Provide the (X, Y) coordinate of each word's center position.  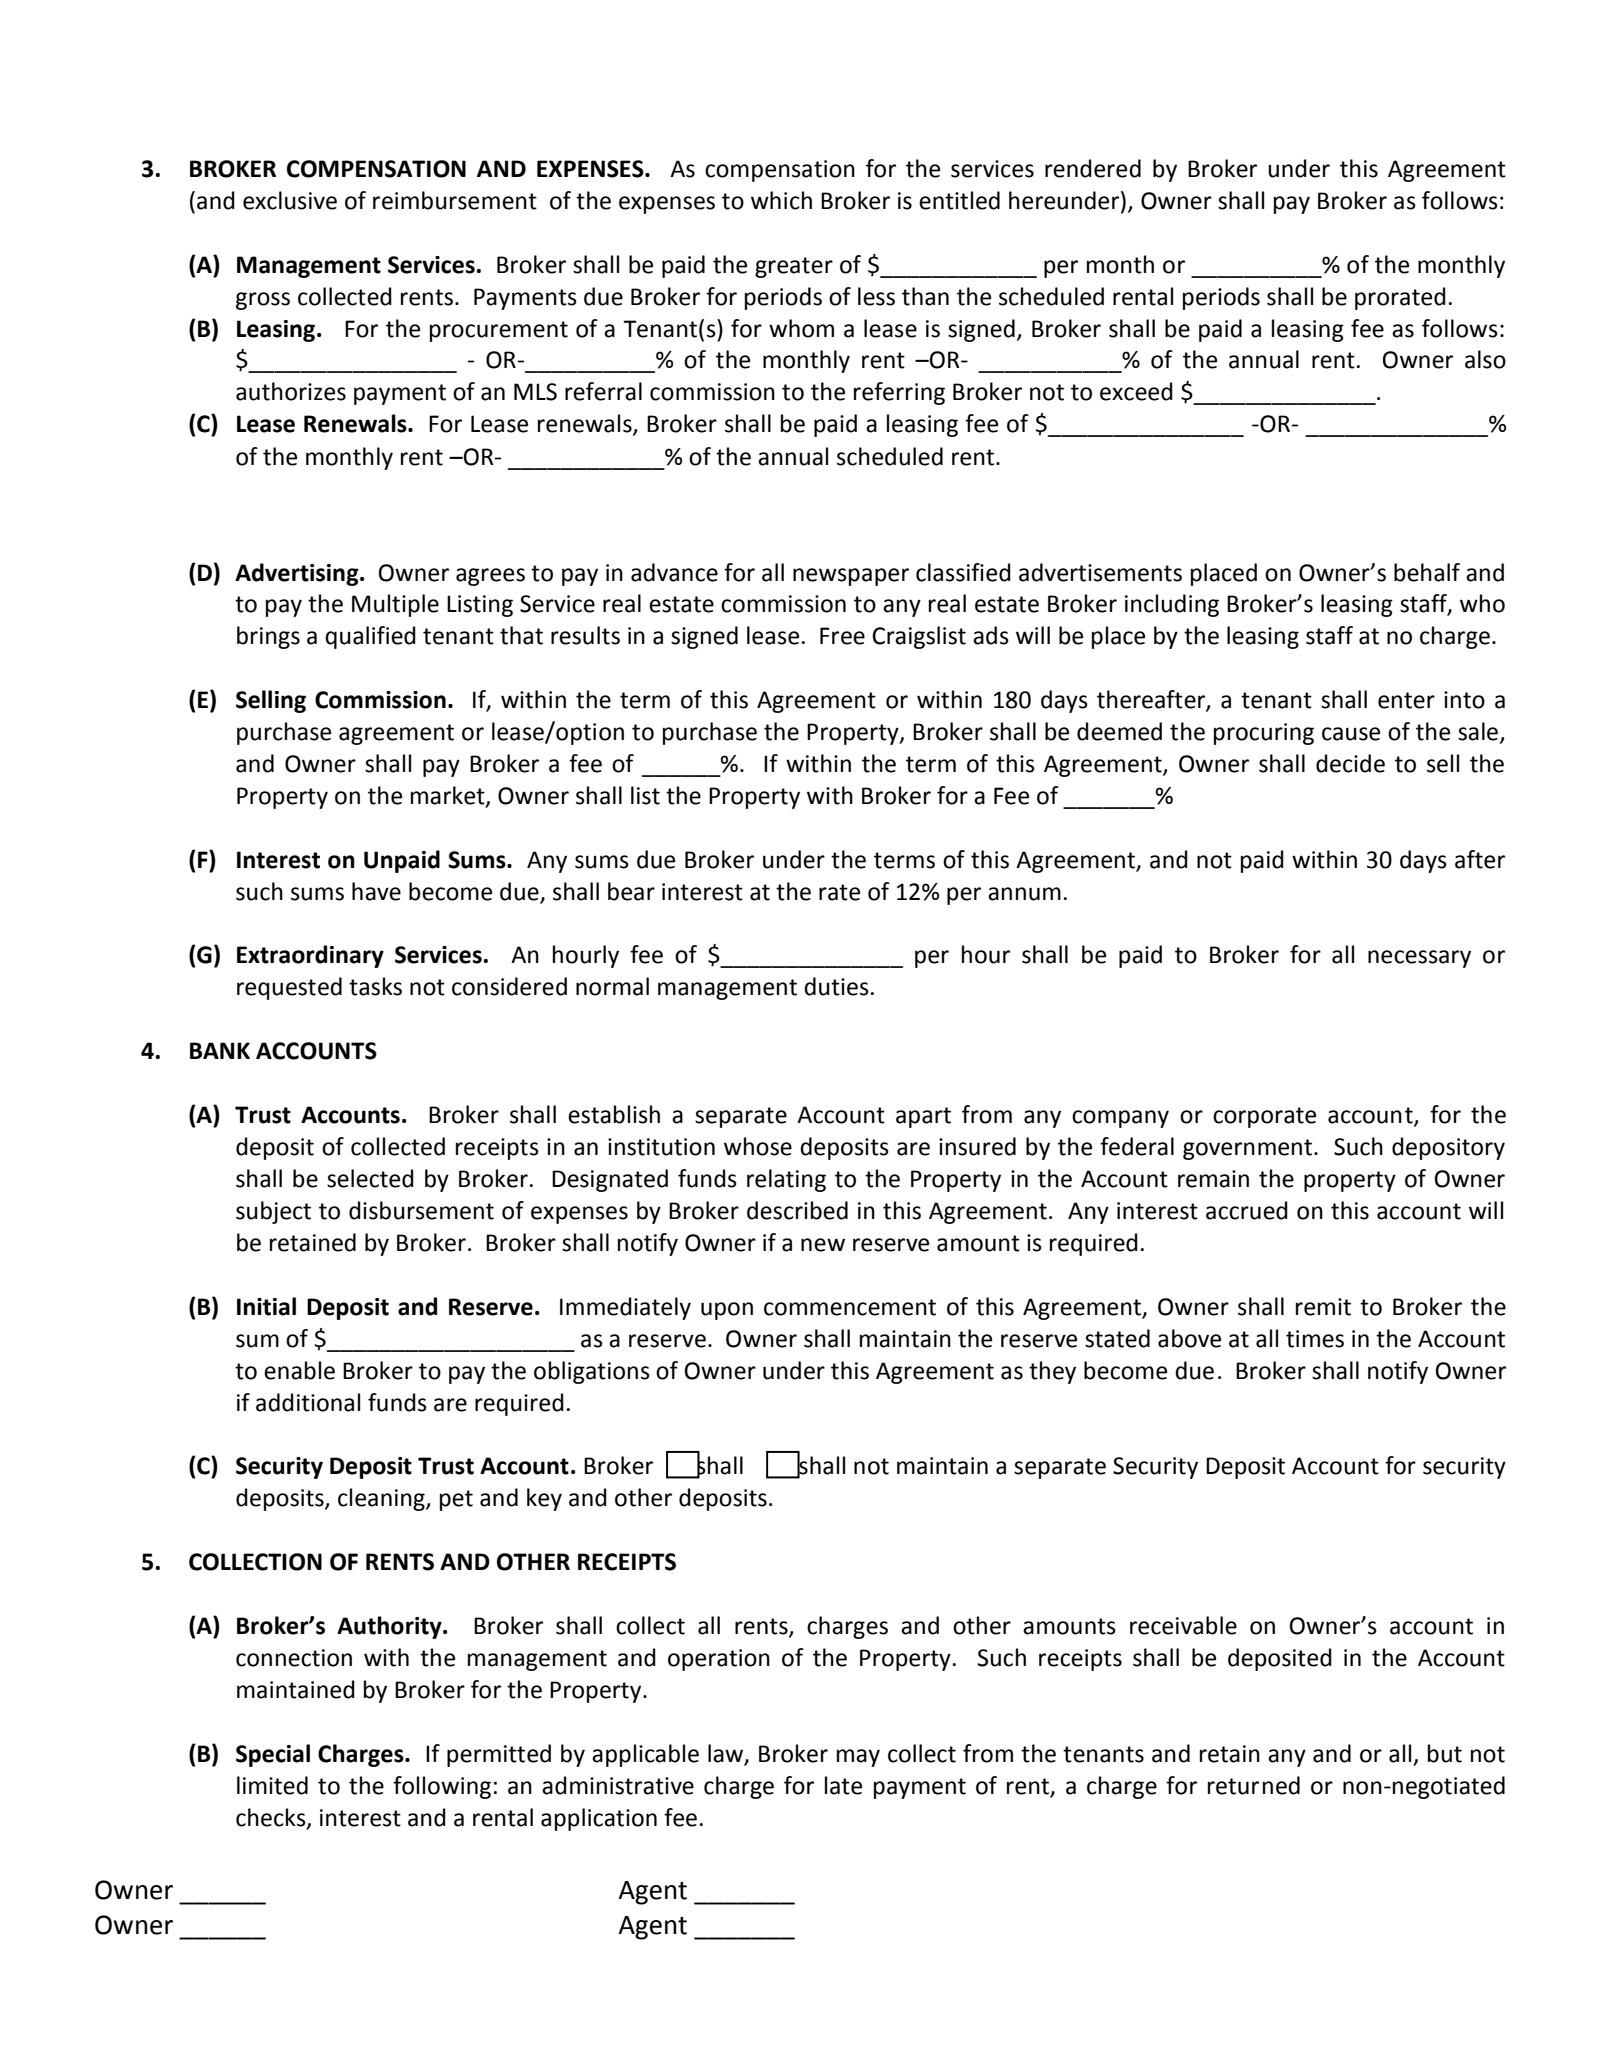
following (442, 1787)
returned (1254, 1785)
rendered (1093, 168)
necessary (1419, 959)
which (781, 200)
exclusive (290, 200)
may (858, 1758)
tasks (375, 986)
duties (836, 986)
